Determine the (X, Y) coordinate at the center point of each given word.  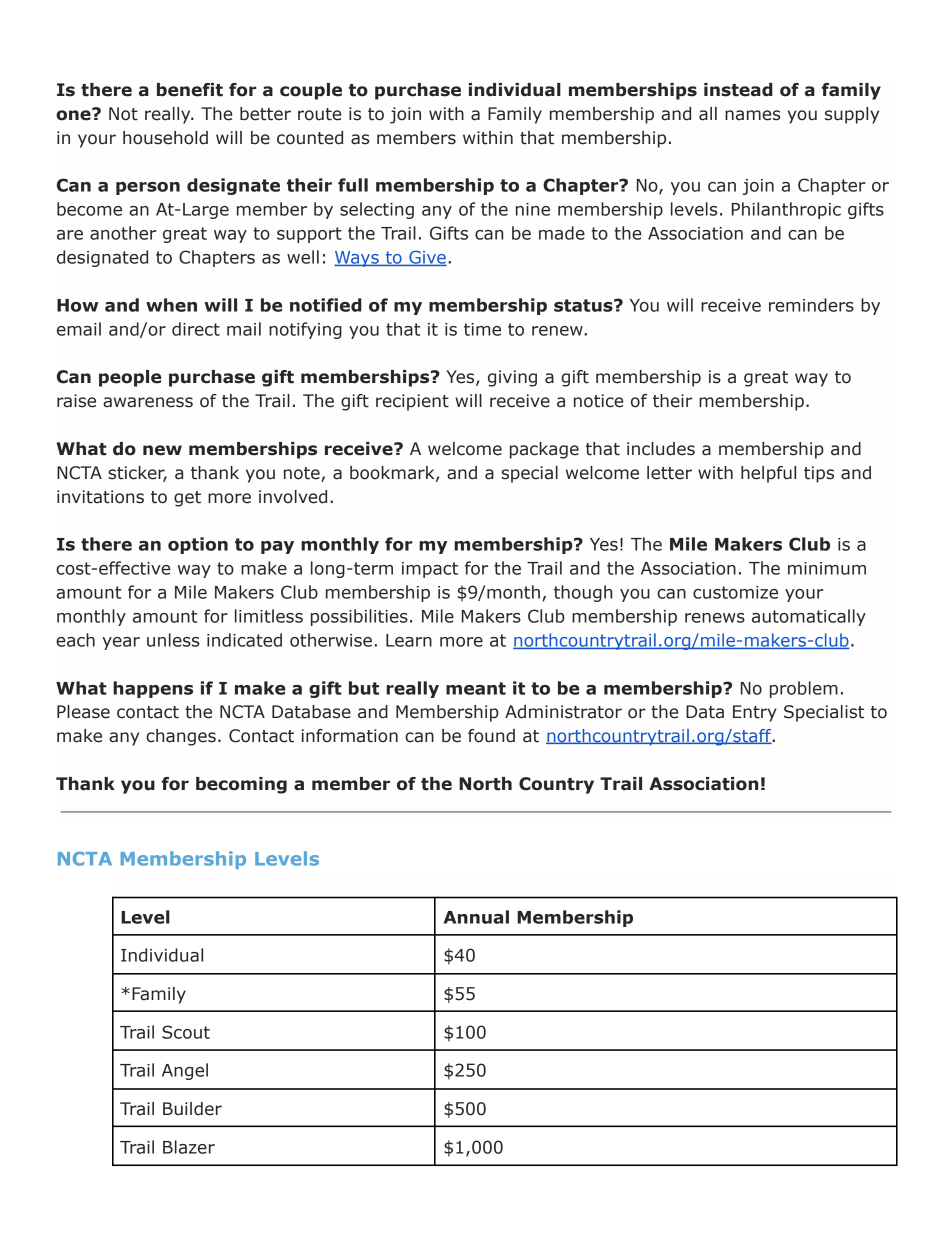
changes (181, 737)
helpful (768, 474)
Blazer (189, 1147)
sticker (137, 474)
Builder (192, 1109)
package (544, 450)
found (491, 736)
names (752, 115)
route (319, 114)
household (165, 138)
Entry (755, 713)
